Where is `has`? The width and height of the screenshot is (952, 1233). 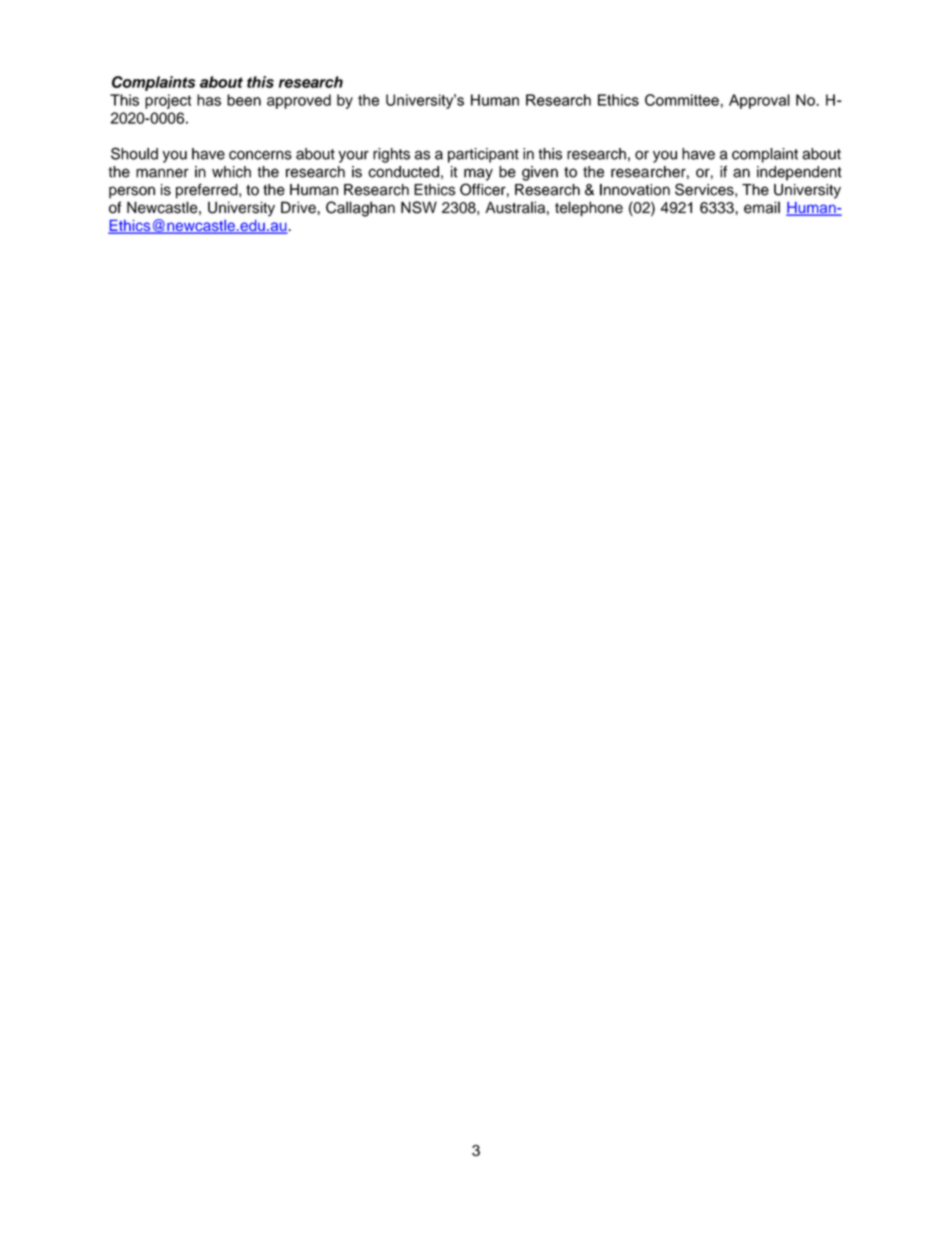
has is located at coordinates (209, 100).
